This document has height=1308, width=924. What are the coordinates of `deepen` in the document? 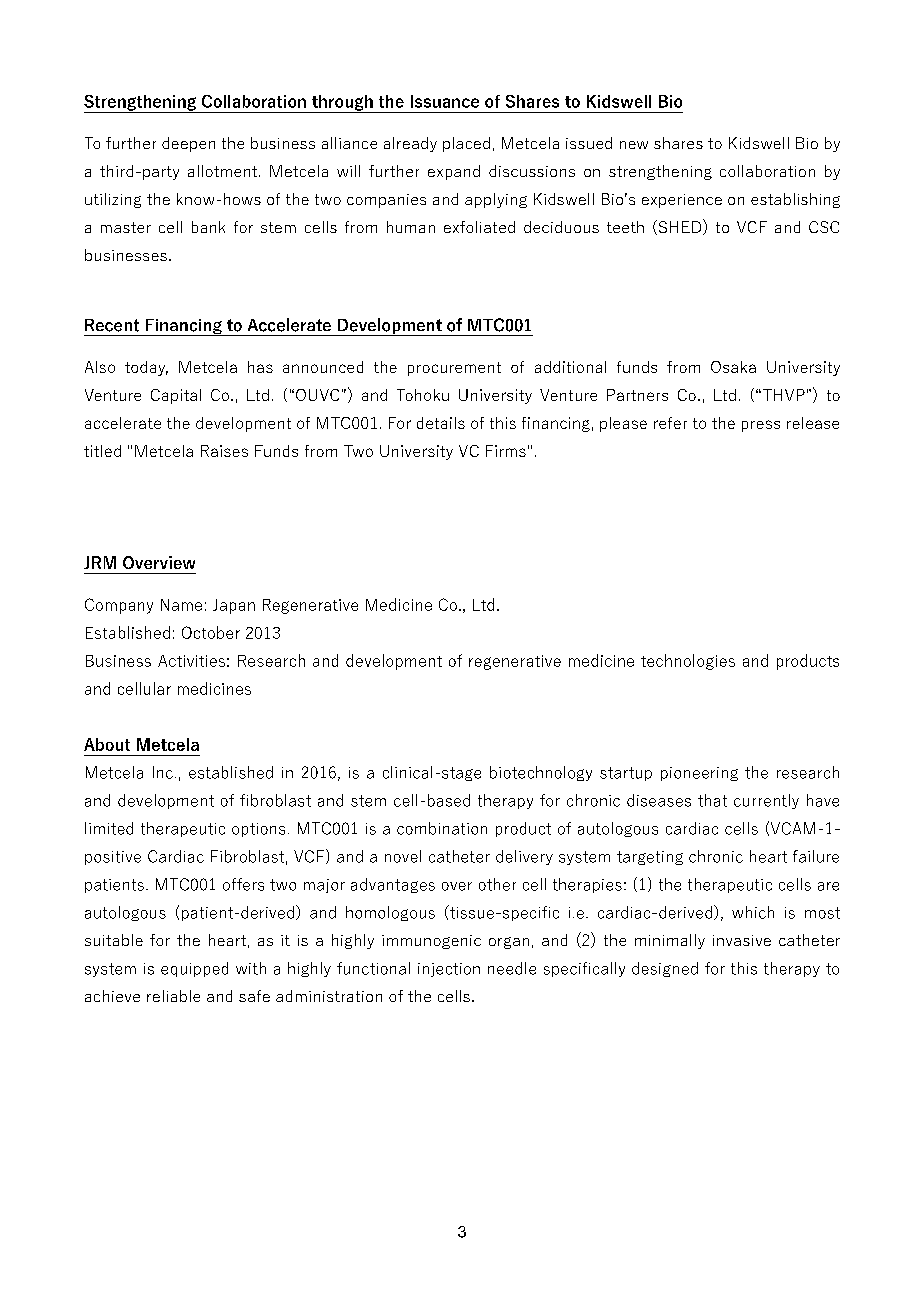 It's located at (188, 144).
